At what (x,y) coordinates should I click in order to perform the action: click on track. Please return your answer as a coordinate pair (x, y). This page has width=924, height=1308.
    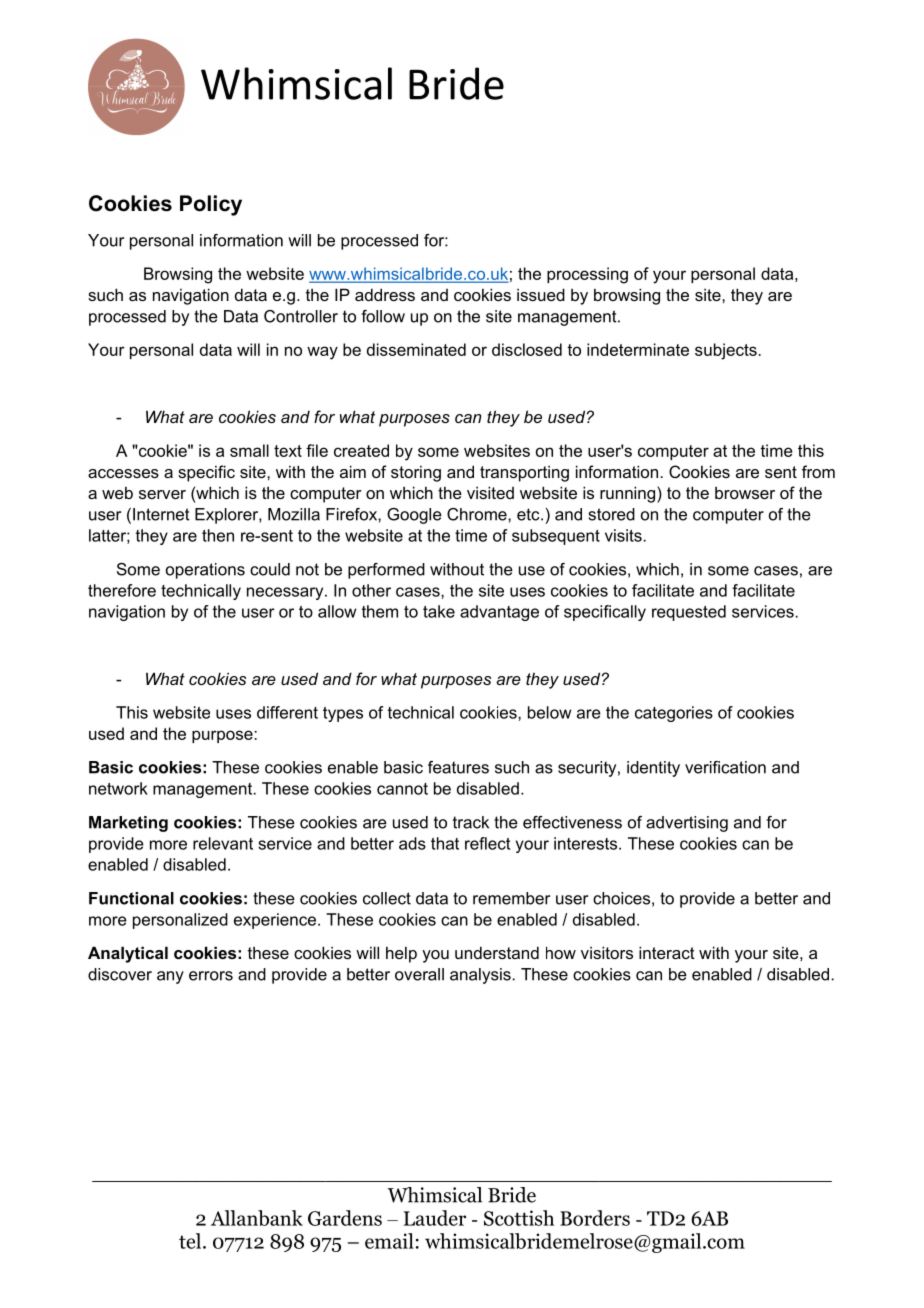
    Looking at the image, I should click on (471, 822).
